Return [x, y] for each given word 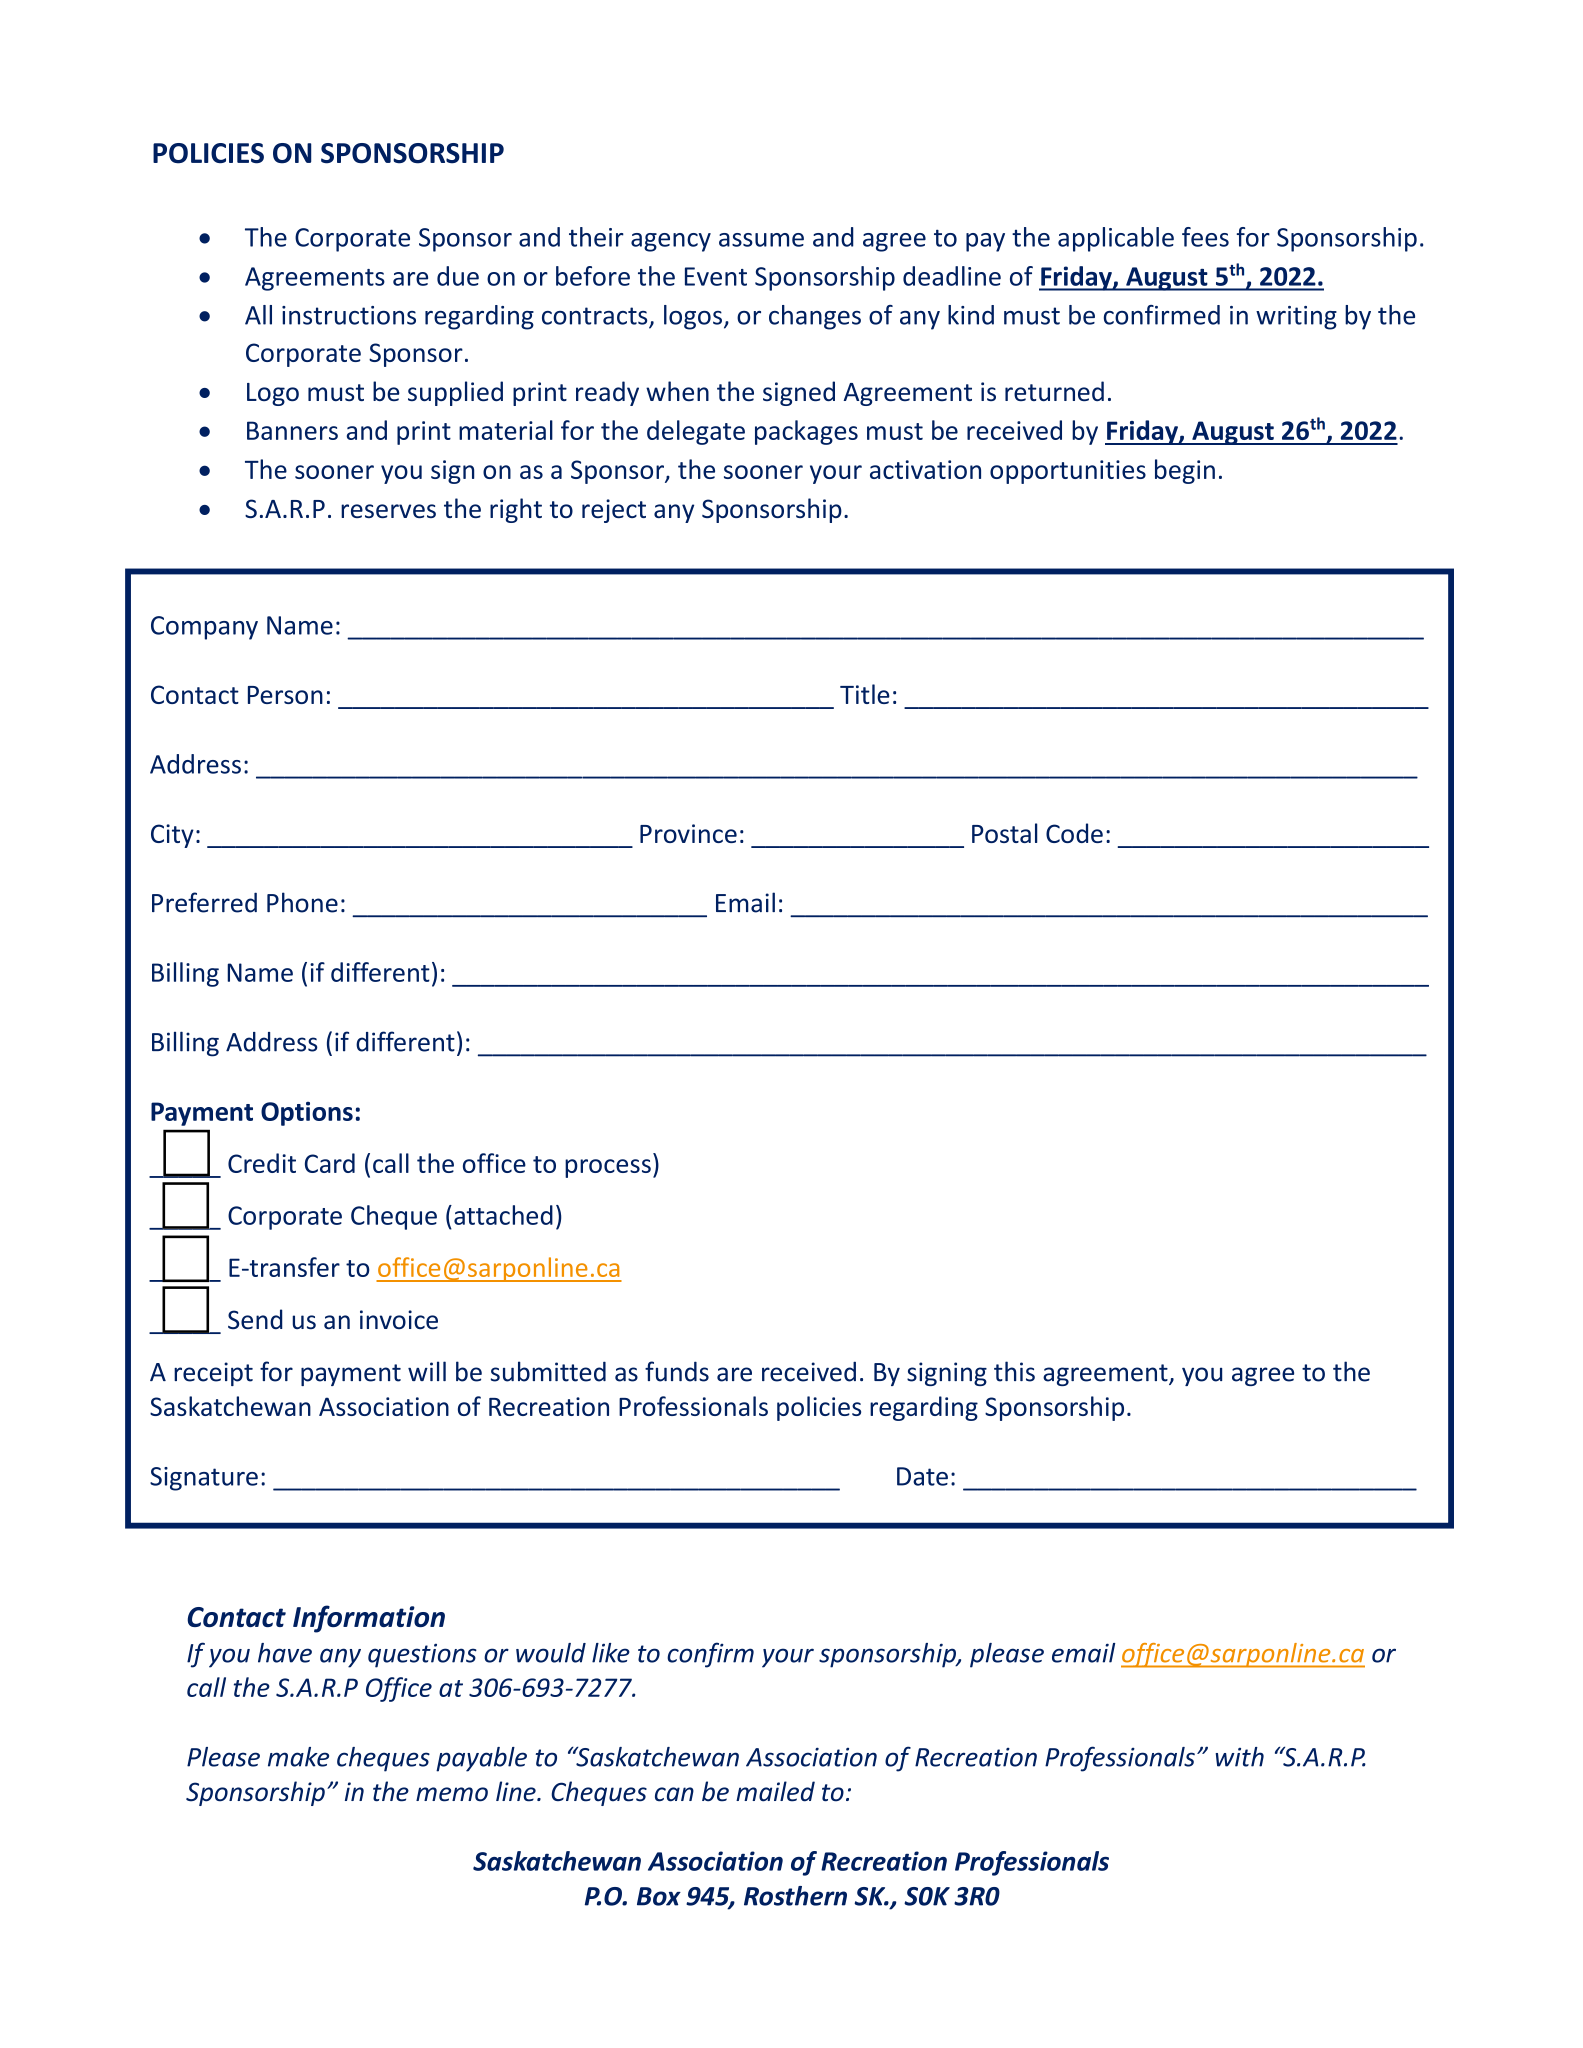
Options [307, 1114]
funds [677, 1371]
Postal [1004, 833]
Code [1074, 833]
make [298, 1757]
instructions [349, 315]
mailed [775, 1791]
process [608, 1168]
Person [285, 695]
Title [865, 694]
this [1014, 1371]
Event [716, 276]
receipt [213, 1374]
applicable [1116, 239]
